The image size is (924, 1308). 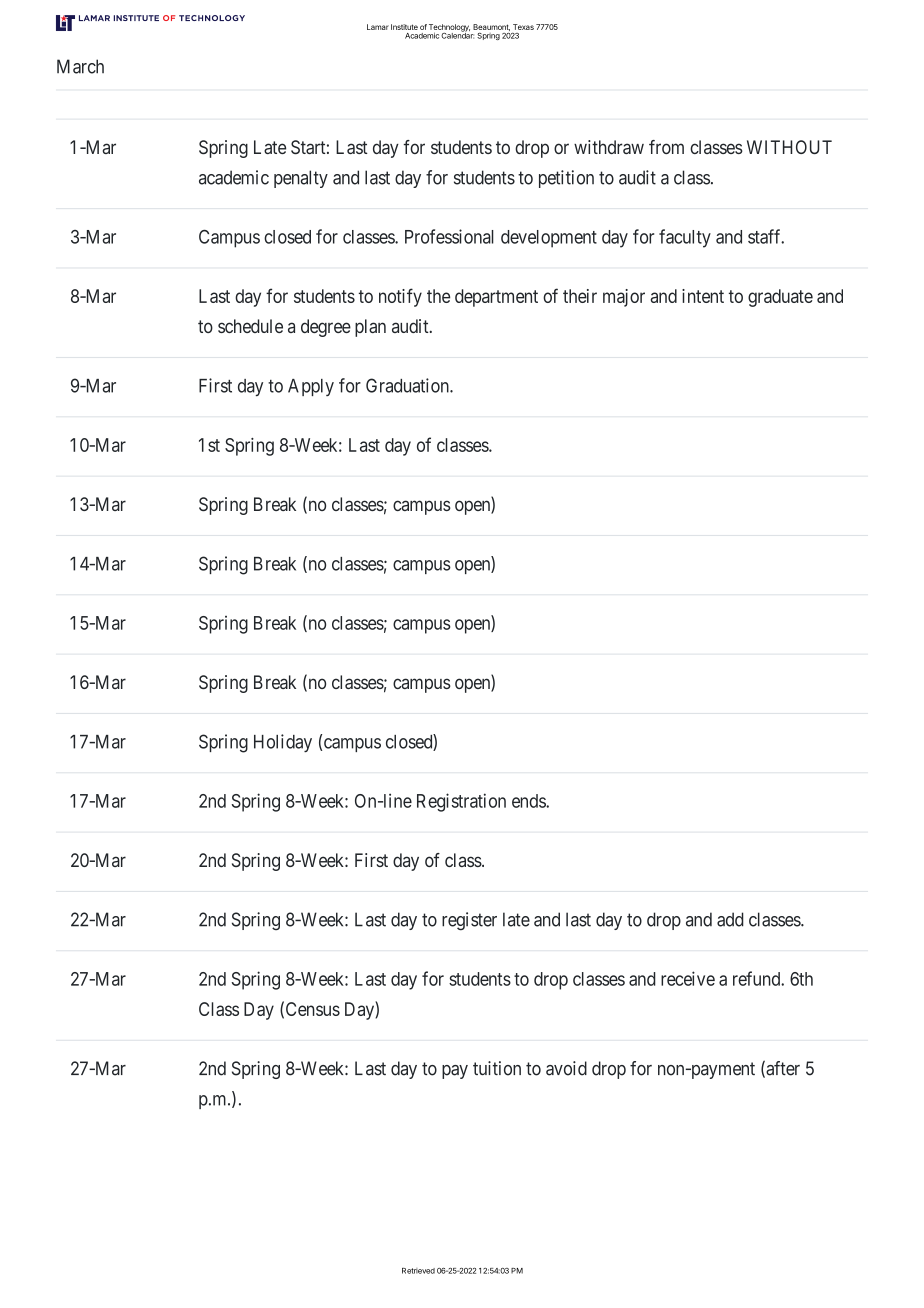 What do you see at coordinates (666, 147) in the document?
I see `from` at bounding box center [666, 147].
